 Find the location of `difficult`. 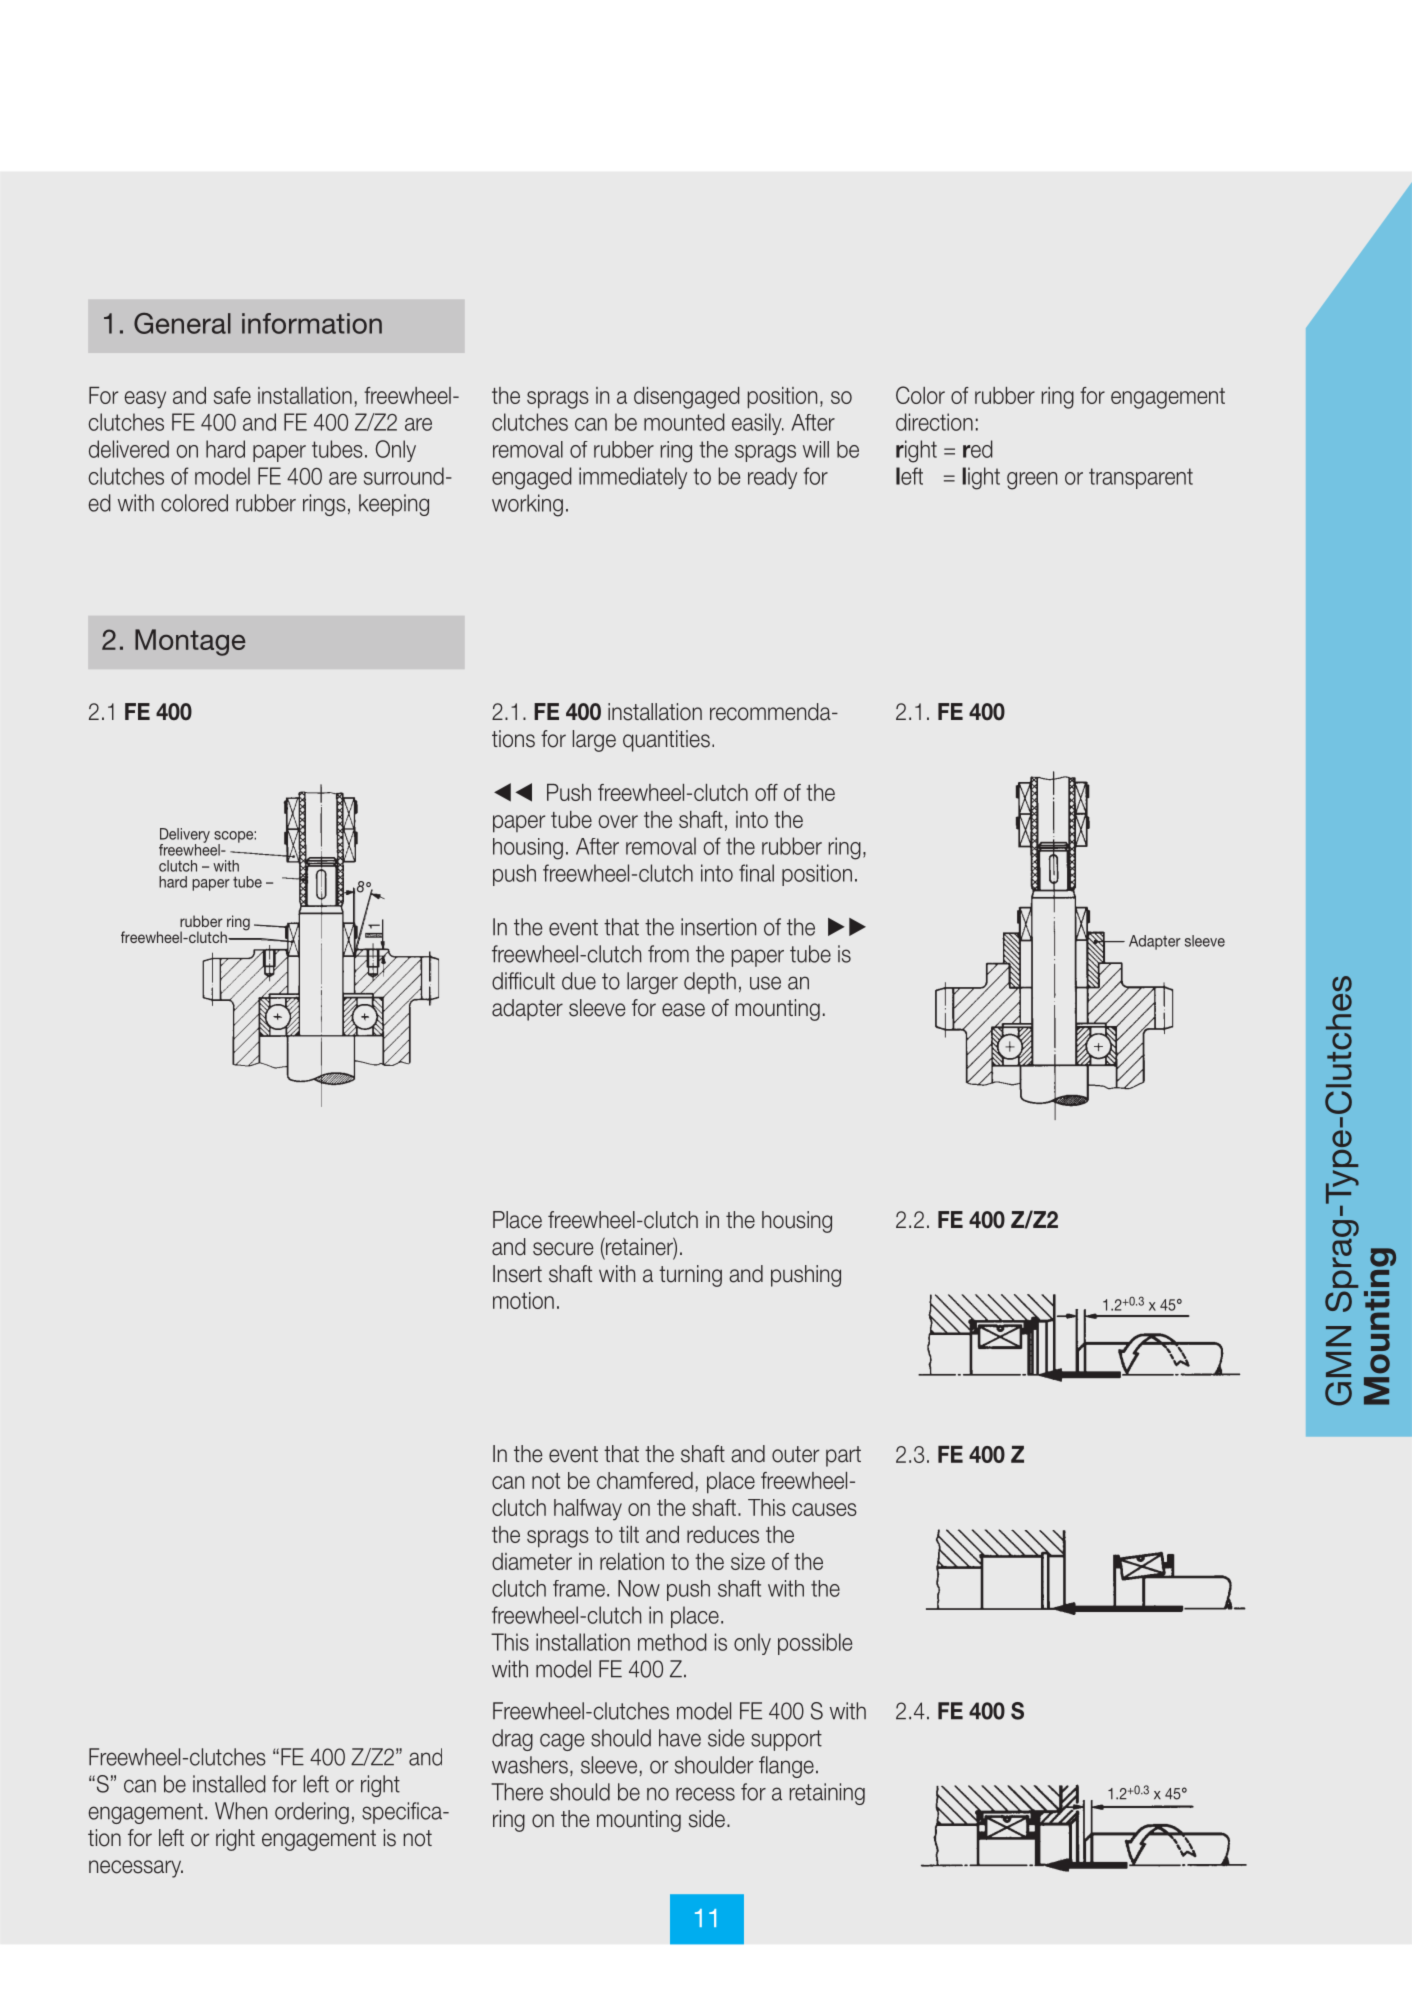

difficult is located at coordinates (523, 981).
